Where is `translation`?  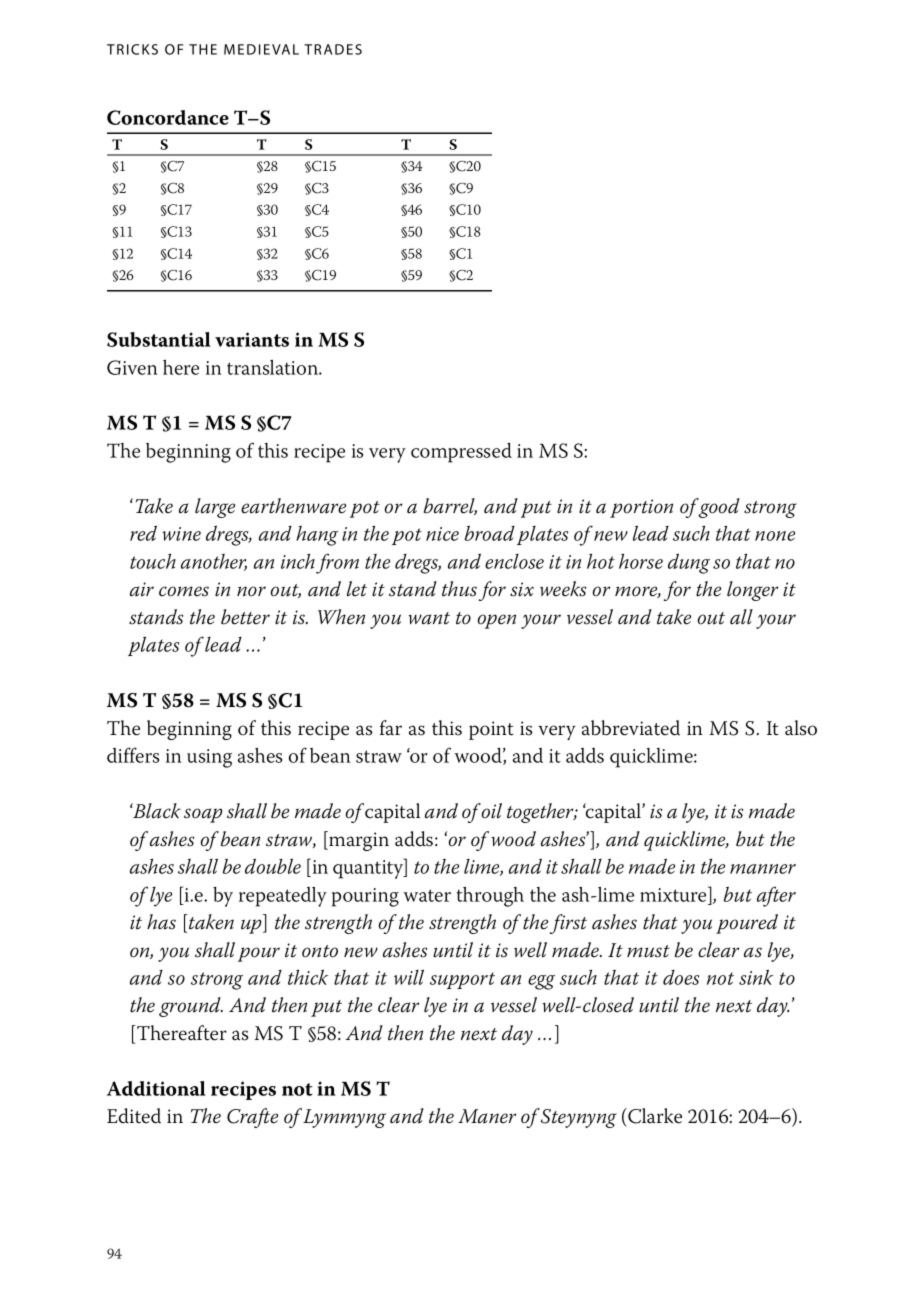
translation is located at coordinates (274, 367).
